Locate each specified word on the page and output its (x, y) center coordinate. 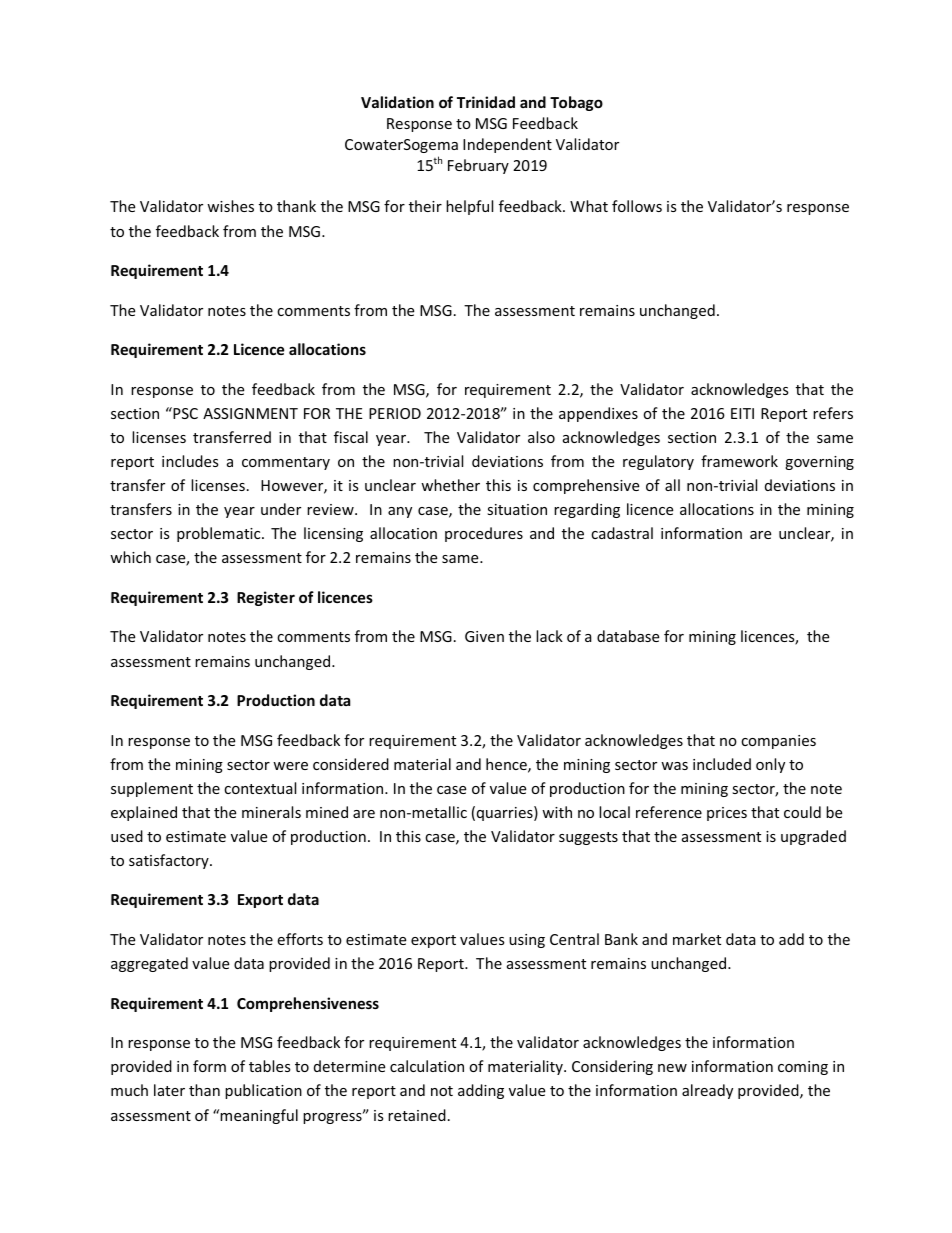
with (557, 812)
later (169, 1090)
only (770, 765)
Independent (507, 145)
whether (450, 485)
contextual (260, 788)
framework (739, 461)
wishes (230, 206)
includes (190, 461)
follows (637, 206)
